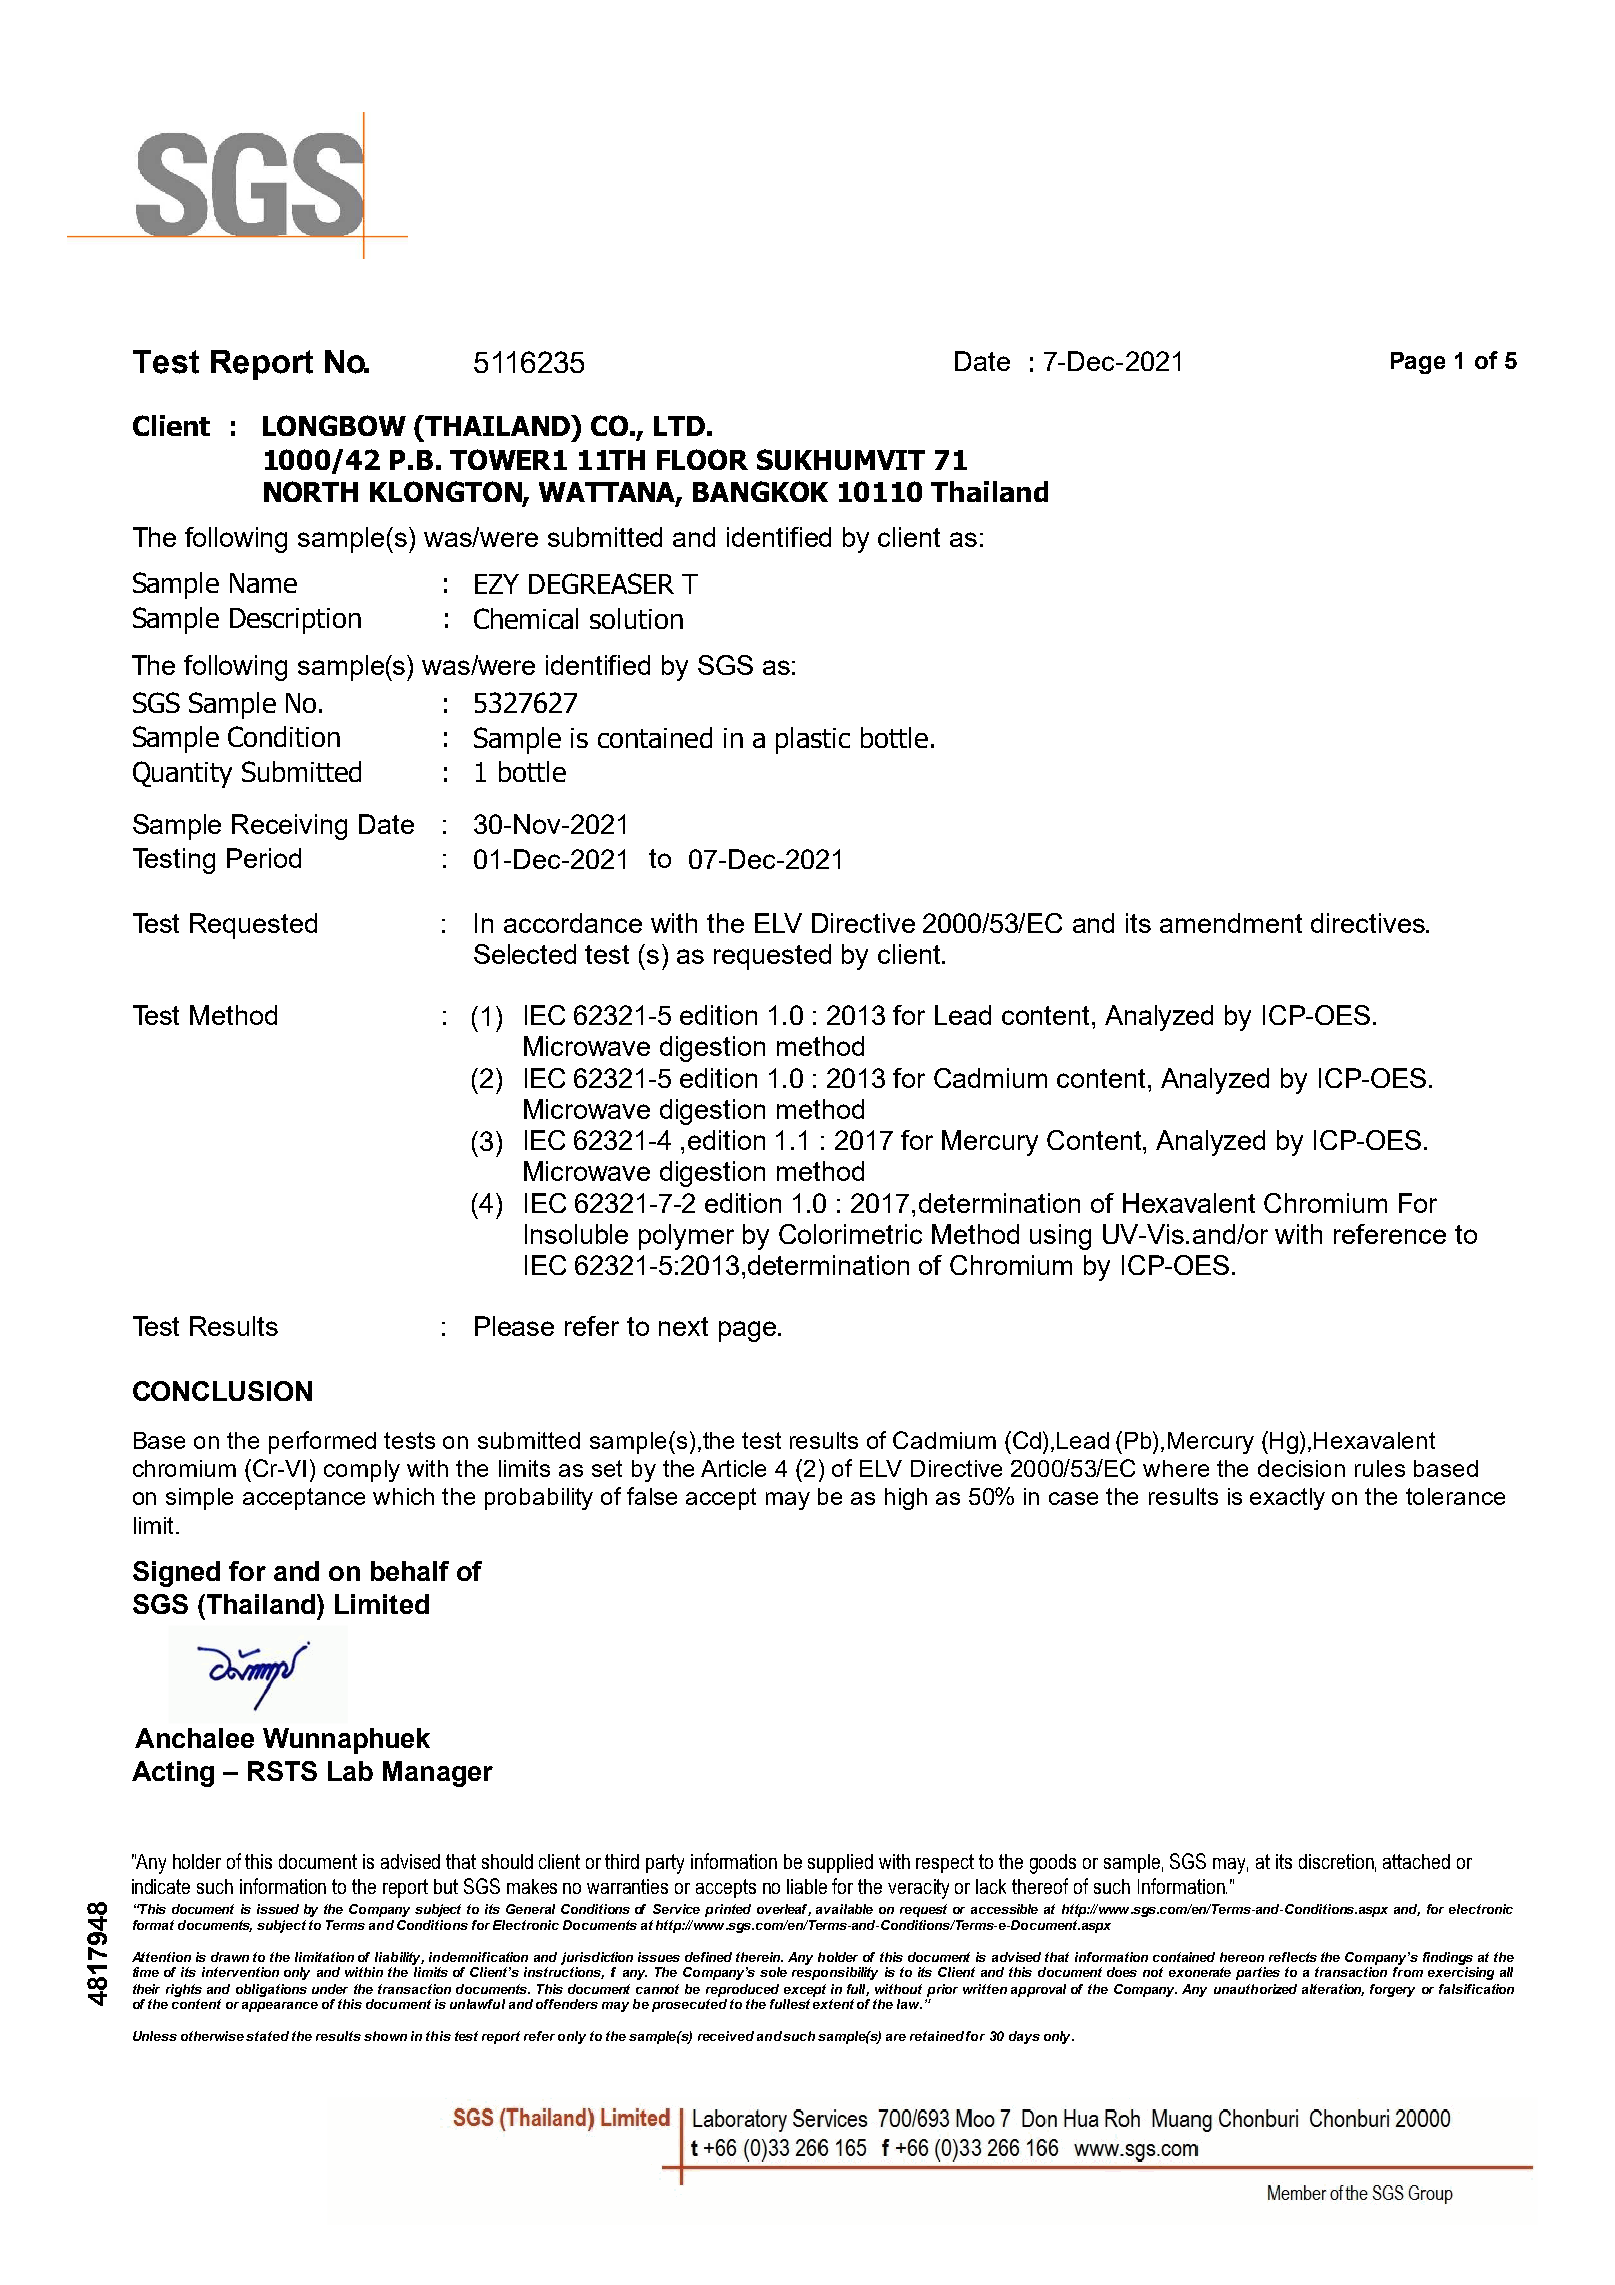 Image resolution: width=1615 pixels, height=2285 pixels. I want to click on under, so click(330, 1989).
